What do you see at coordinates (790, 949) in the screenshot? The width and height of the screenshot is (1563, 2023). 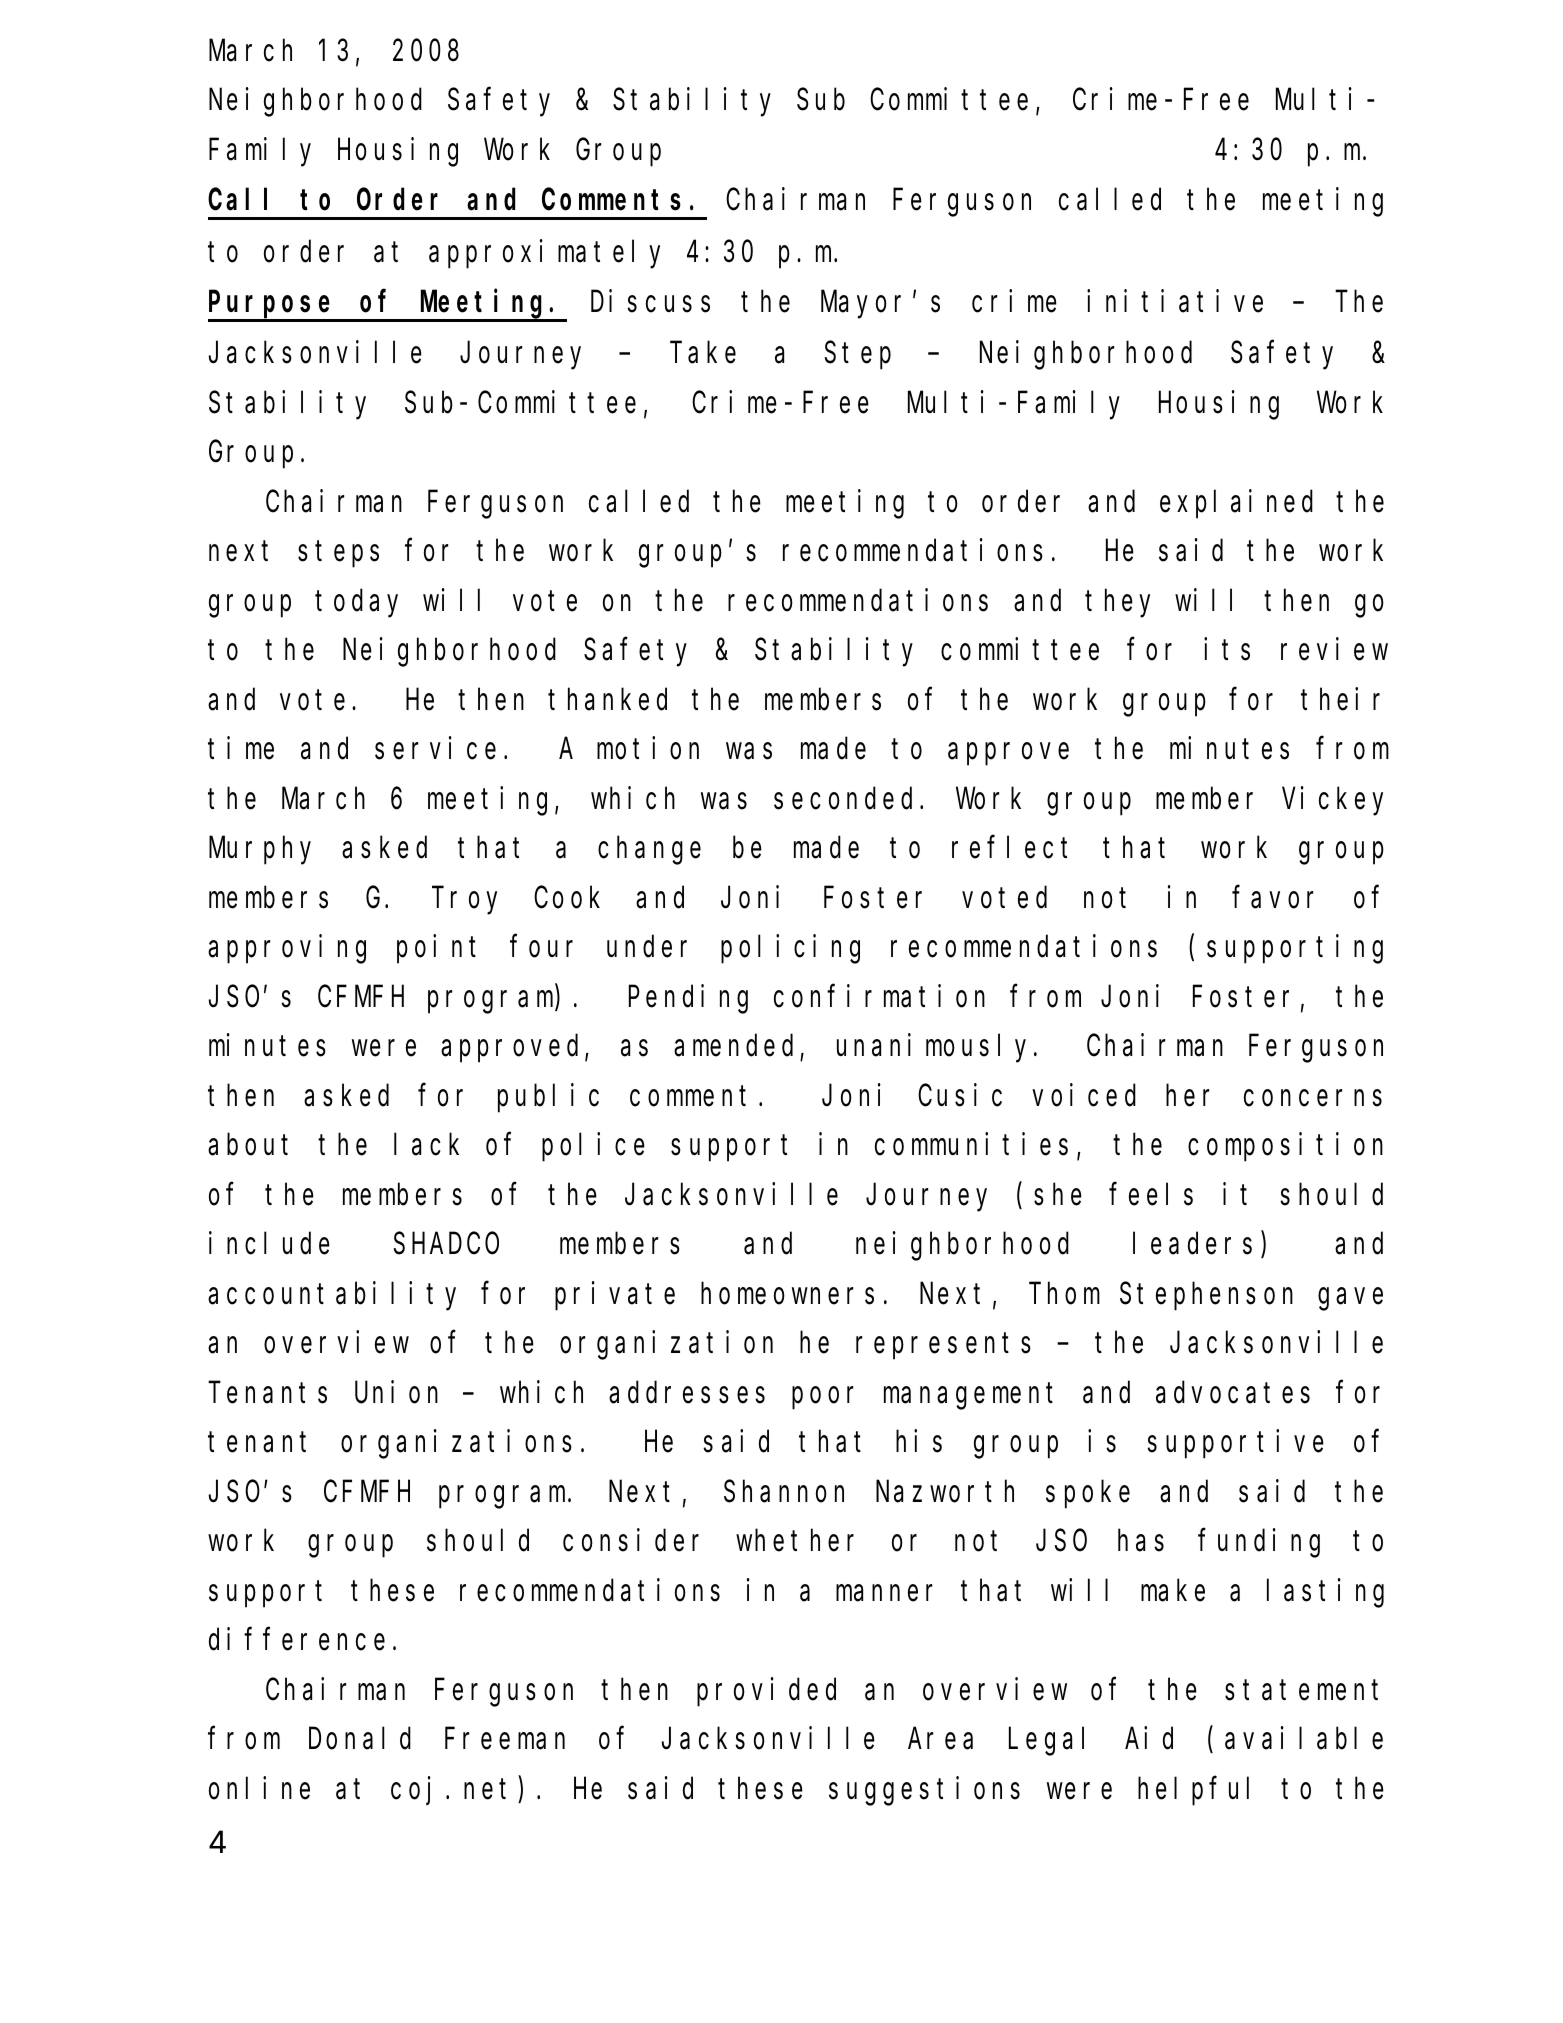 I see `policing` at bounding box center [790, 949].
